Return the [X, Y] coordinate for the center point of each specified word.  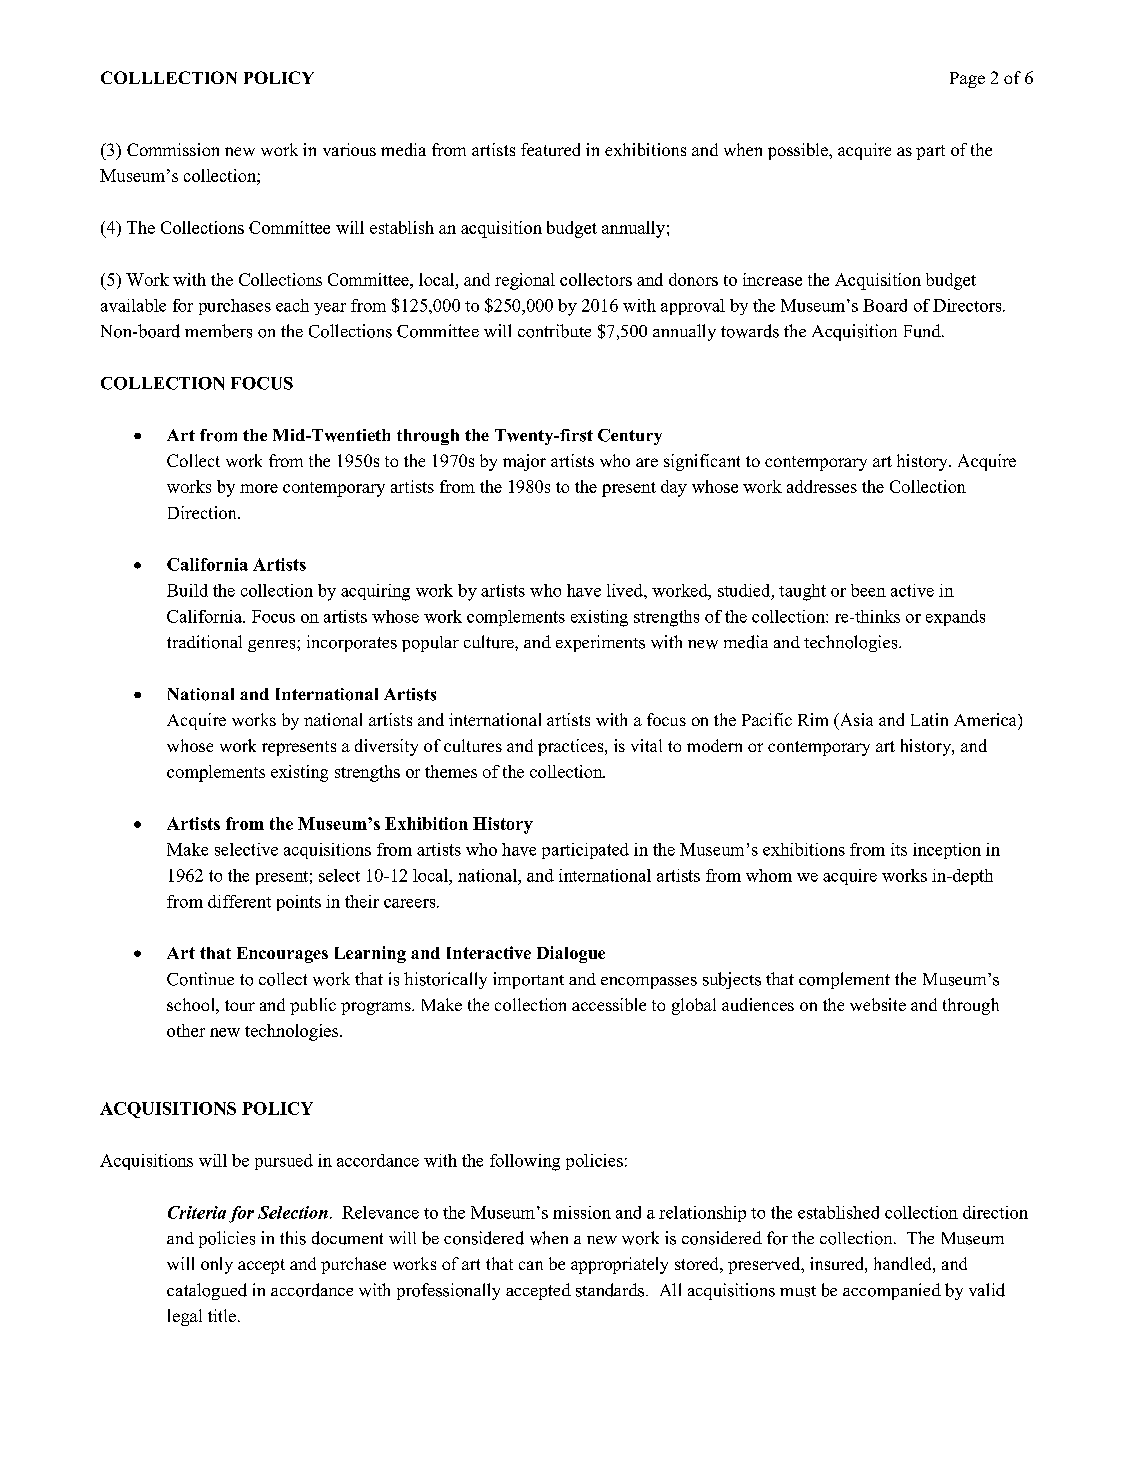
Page [967, 80]
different [239, 901]
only [217, 1265]
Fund [923, 331]
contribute [554, 331]
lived [626, 590]
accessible [609, 1004]
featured [550, 149]
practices [572, 747]
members [218, 331]
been [868, 590]
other [186, 1030]
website [878, 1004]
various [349, 149]
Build [187, 590]
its [899, 849]
